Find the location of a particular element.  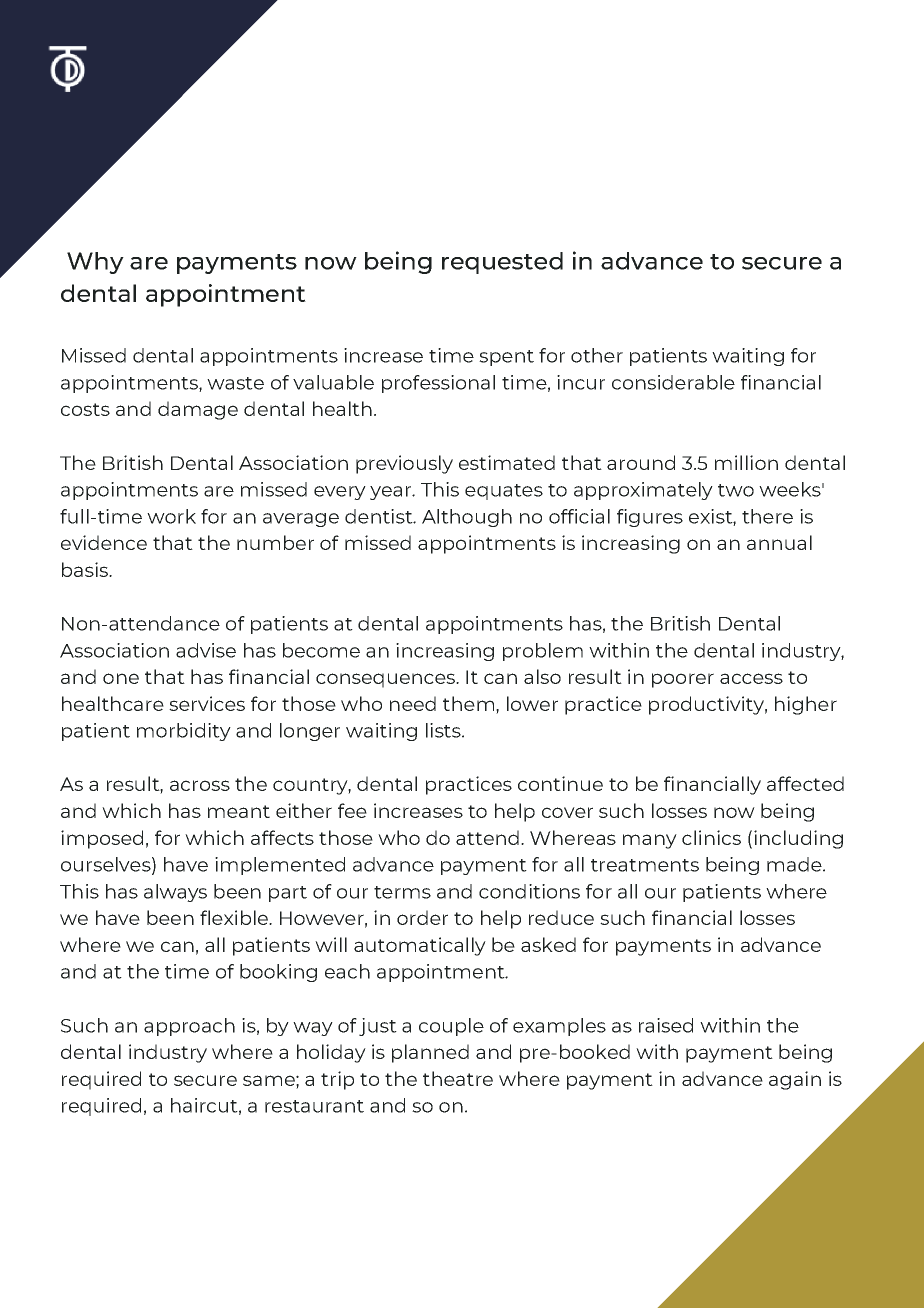

again is located at coordinates (795, 1080).
